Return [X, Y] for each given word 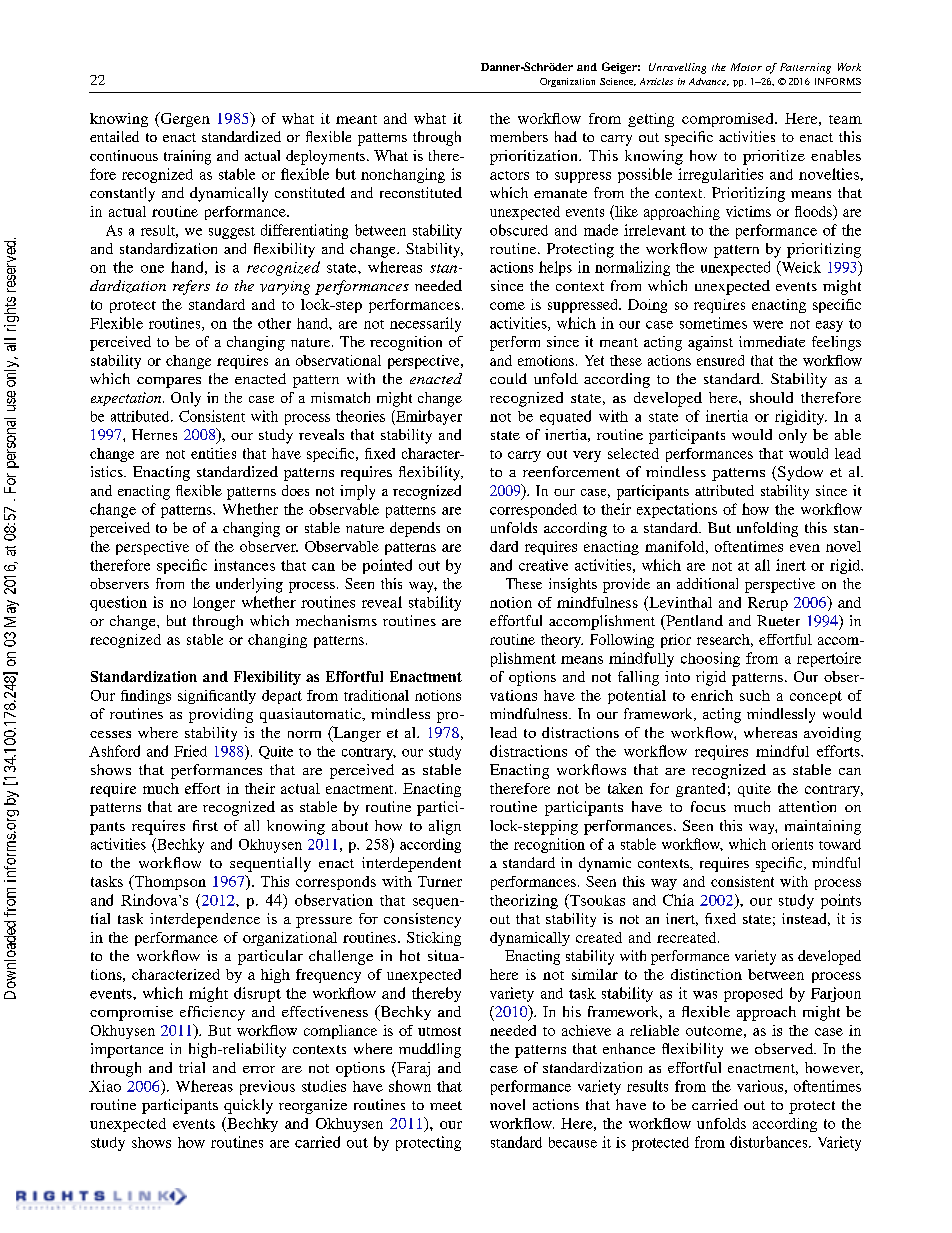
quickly [248, 1106]
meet [446, 1105]
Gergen [184, 119]
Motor [746, 67]
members [519, 136]
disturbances [770, 1142]
